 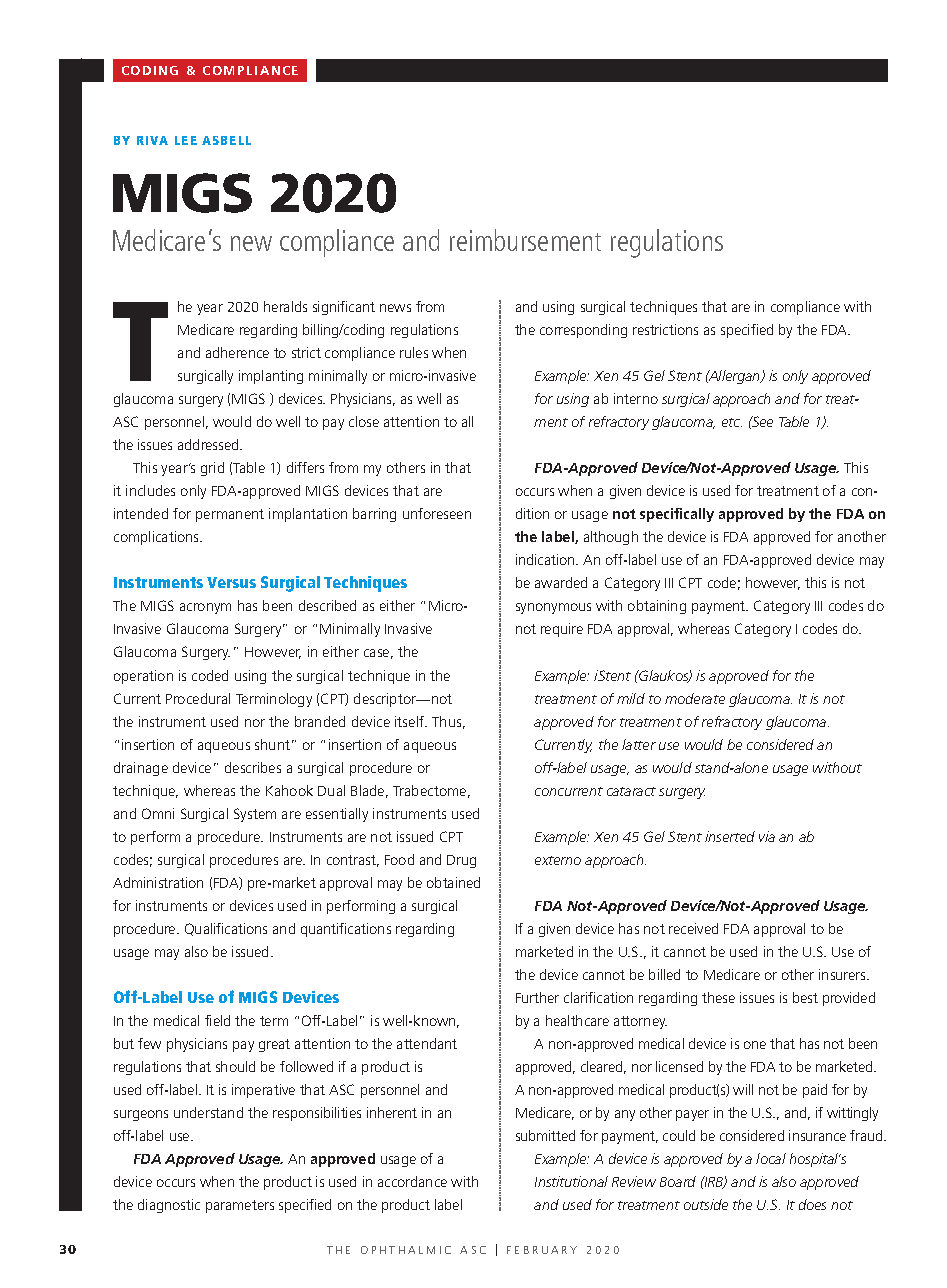 I want to click on parameters, so click(x=240, y=1206).
